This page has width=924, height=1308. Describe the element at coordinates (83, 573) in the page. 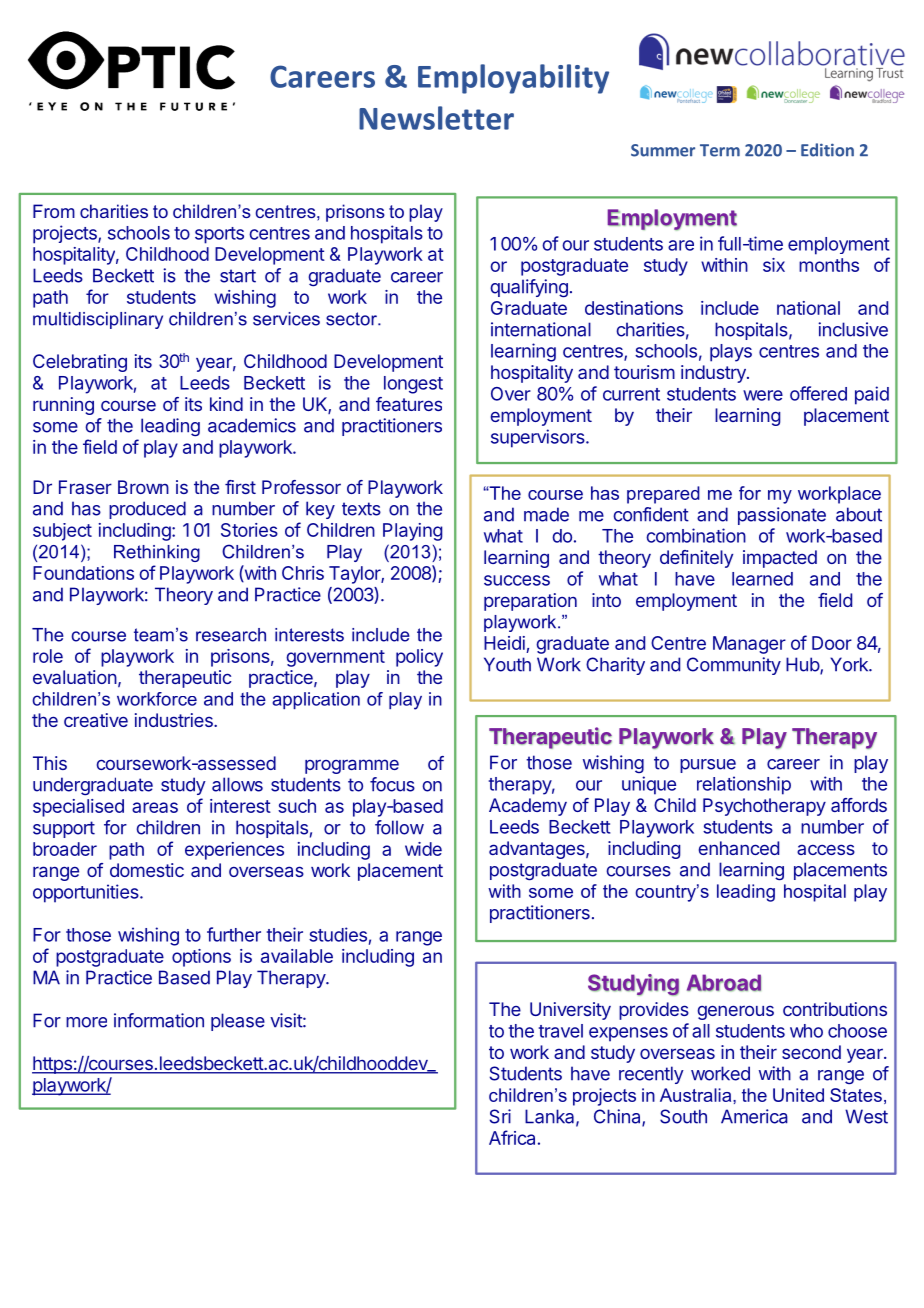

I see `Foundations` at that location.
